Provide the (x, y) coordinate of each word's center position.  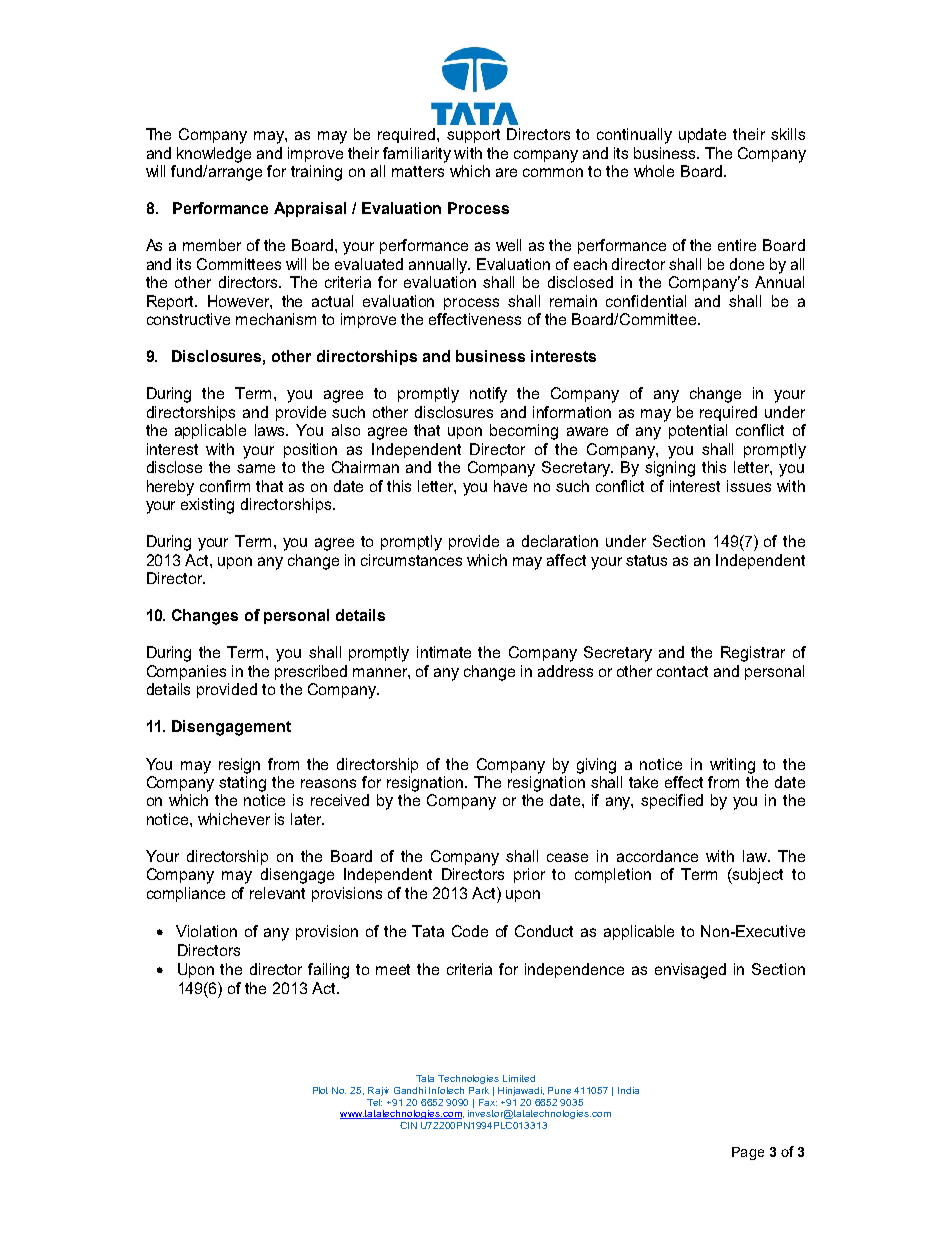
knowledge (214, 155)
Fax (488, 1102)
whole (654, 171)
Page (748, 1153)
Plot (320, 1090)
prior (529, 875)
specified (672, 801)
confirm (225, 486)
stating (242, 784)
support (473, 136)
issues (749, 486)
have (510, 486)
